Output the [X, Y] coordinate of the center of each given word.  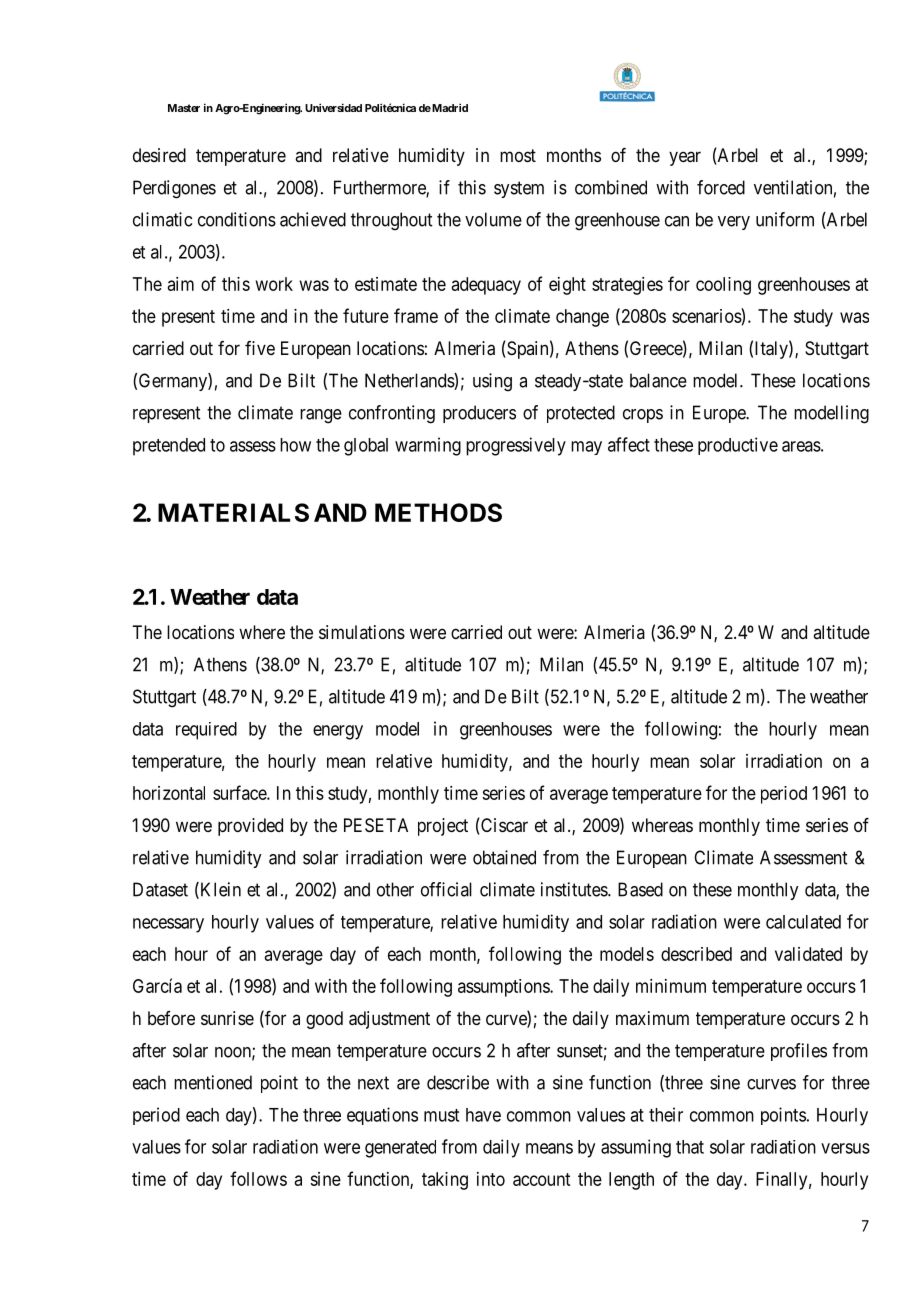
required [206, 731]
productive [738, 446]
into [491, 1179]
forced [721, 187]
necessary [168, 925]
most [518, 155]
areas [801, 446]
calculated [803, 922]
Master [184, 108]
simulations [362, 632]
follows [258, 1178]
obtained [504, 857]
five [260, 348]
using [492, 382]
